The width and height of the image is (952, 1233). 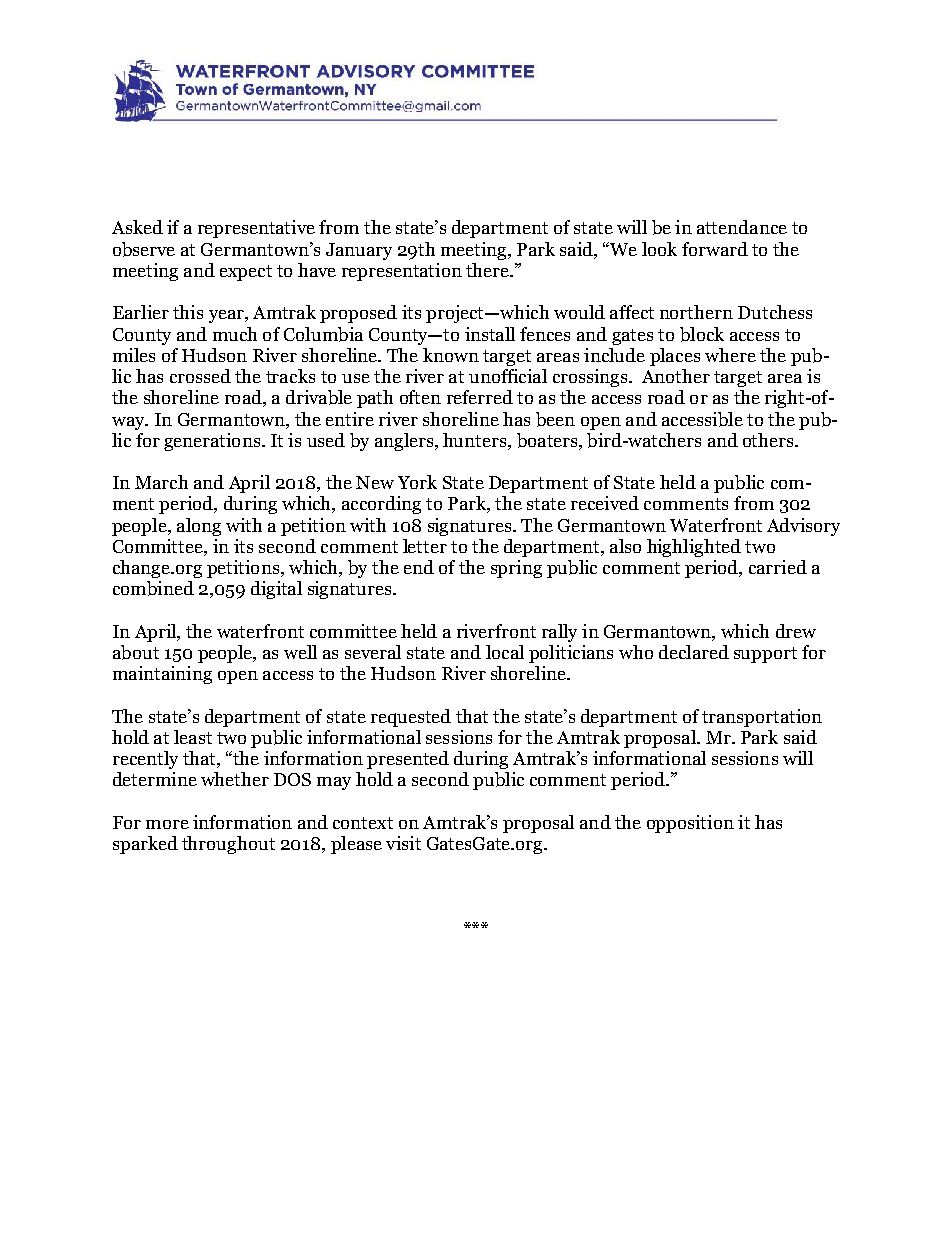 What do you see at coordinates (488, 270) in the image?
I see `there` at bounding box center [488, 270].
